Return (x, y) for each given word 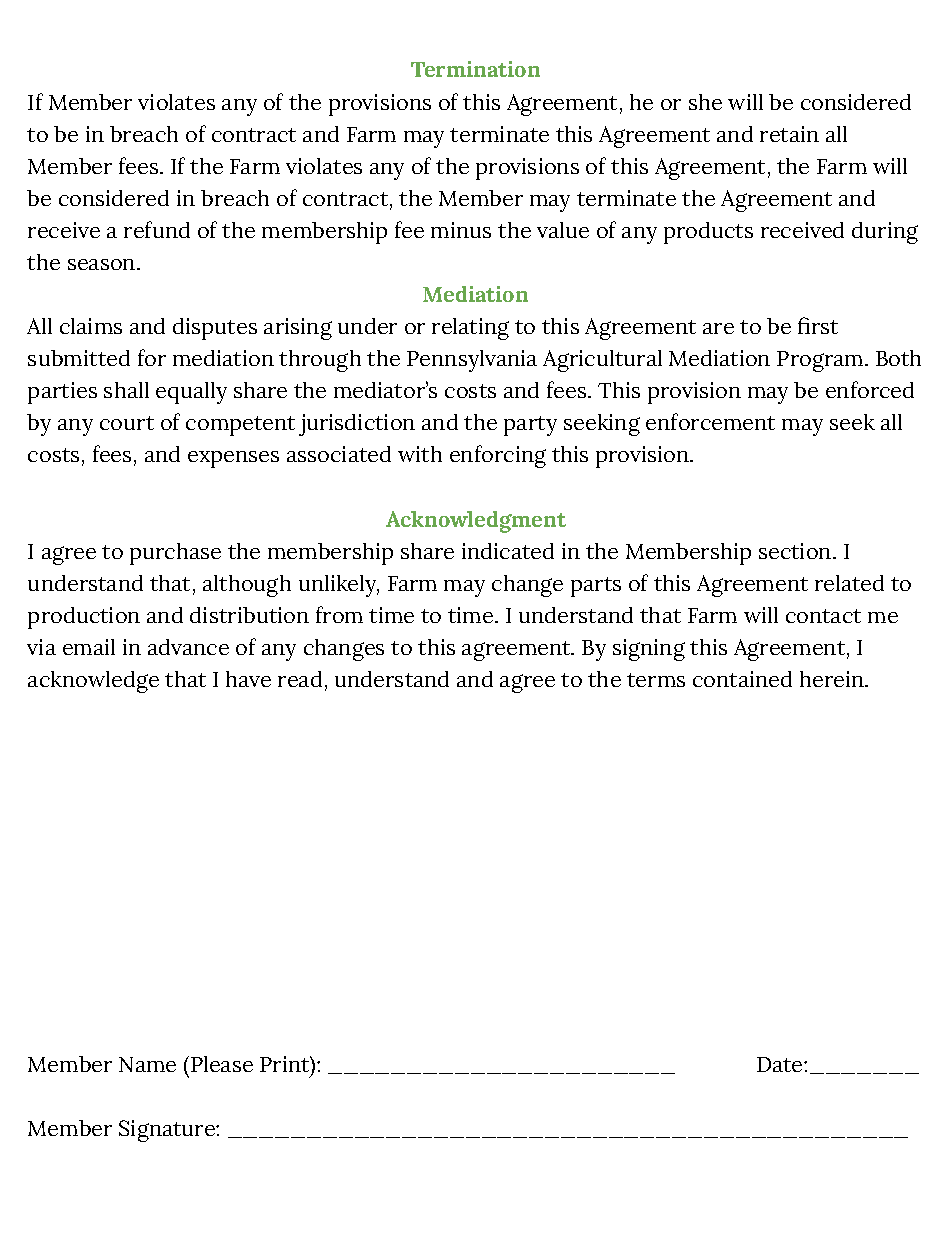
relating (470, 329)
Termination (475, 69)
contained (742, 679)
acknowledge (93, 682)
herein (833, 679)
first (818, 325)
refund (157, 229)
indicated (508, 551)
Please (222, 1064)
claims (91, 326)
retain (789, 134)
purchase (175, 554)
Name (147, 1064)
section (796, 551)
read (300, 679)
